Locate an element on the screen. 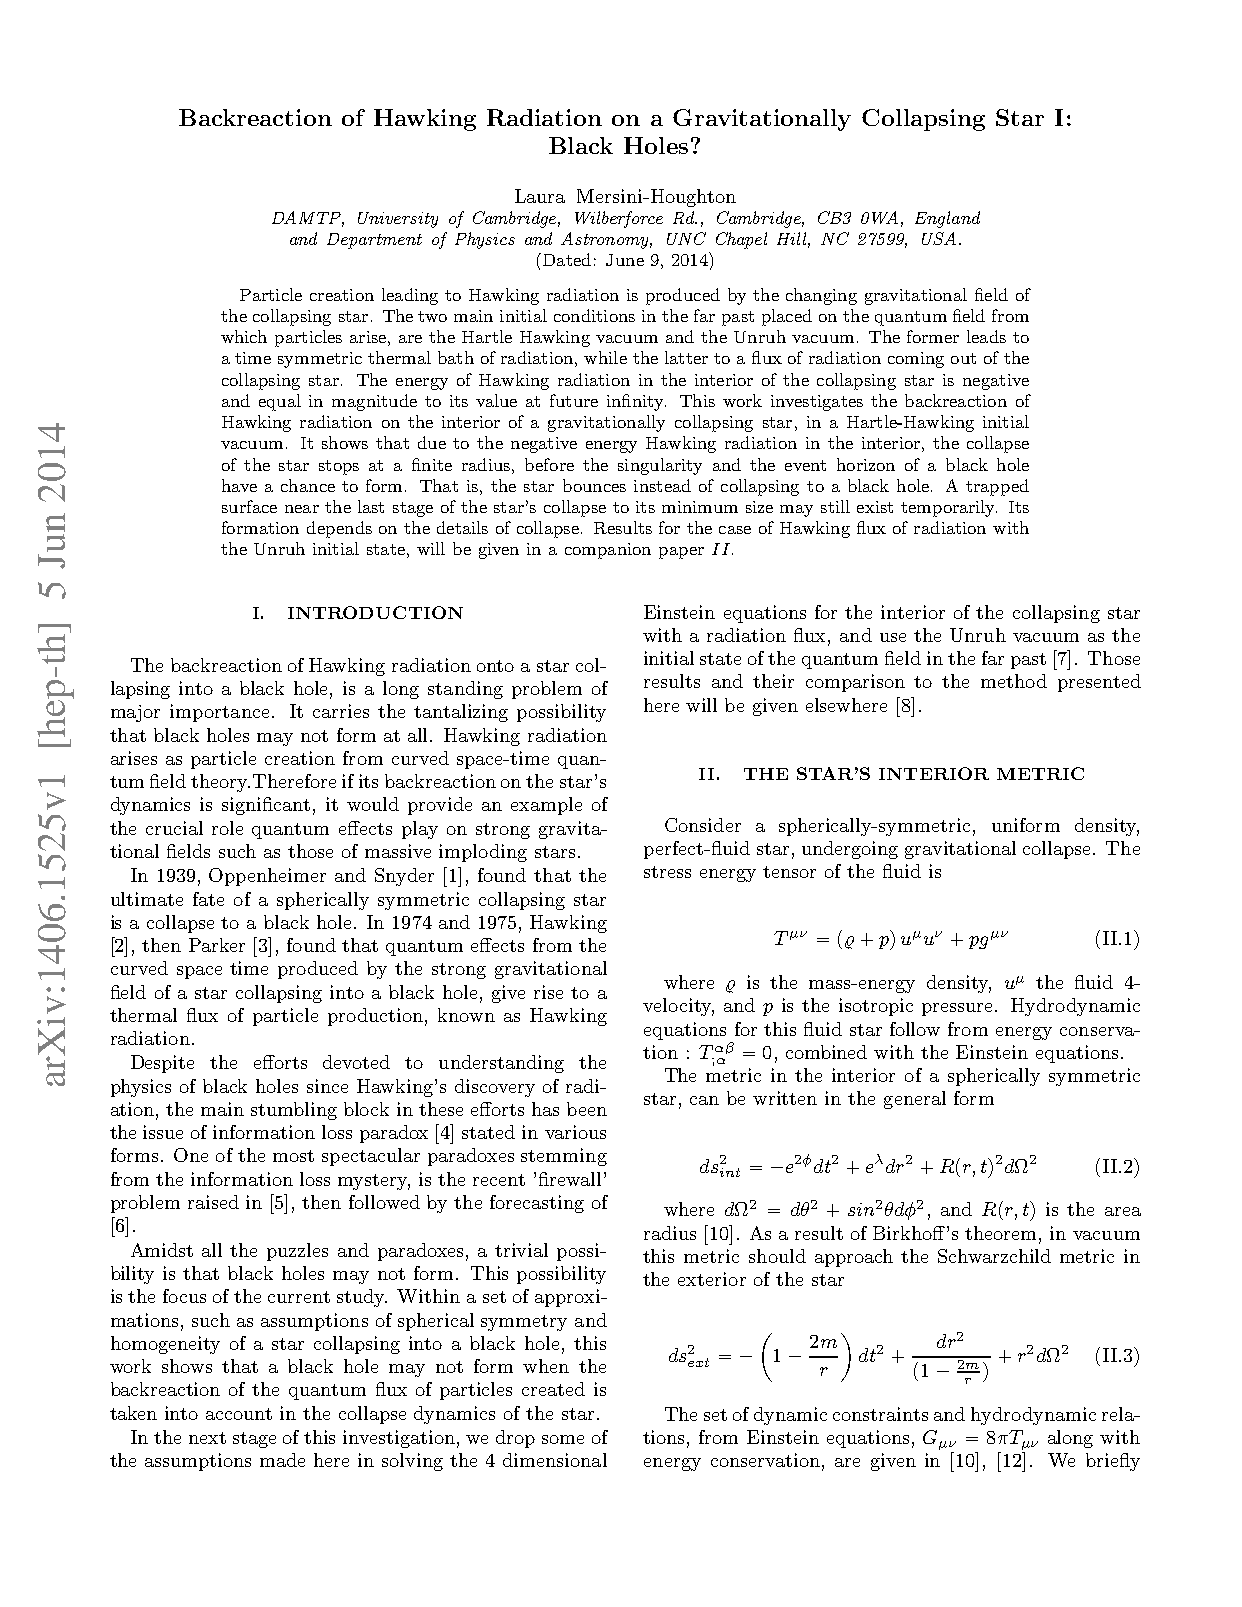  Department is located at coordinates (374, 241).
